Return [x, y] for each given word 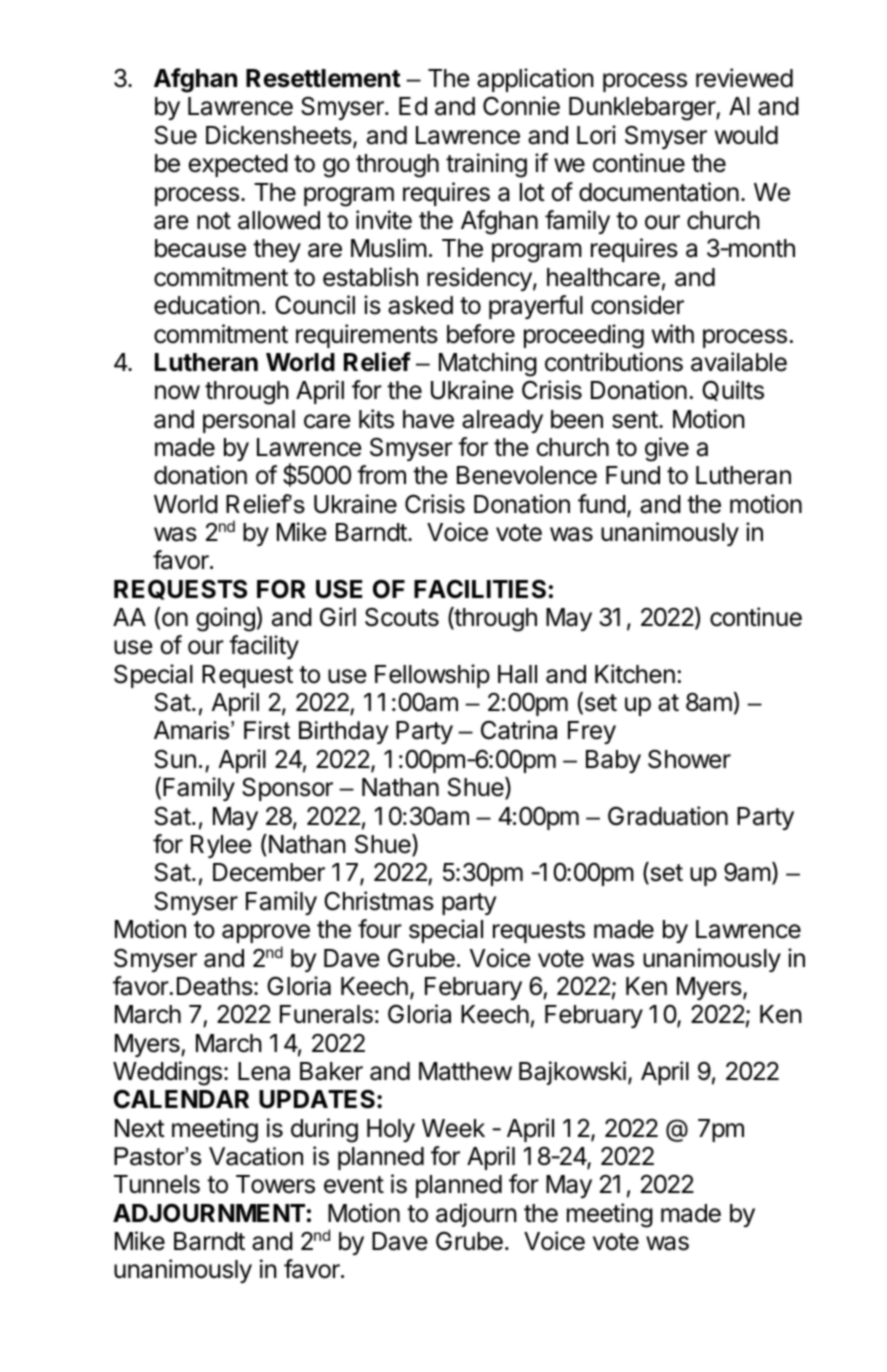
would [746, 135]
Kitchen [635, 674]
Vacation [256, 1156]
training [486, 165]
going [225, 619]
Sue [176, 135]
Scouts [402, 617]
